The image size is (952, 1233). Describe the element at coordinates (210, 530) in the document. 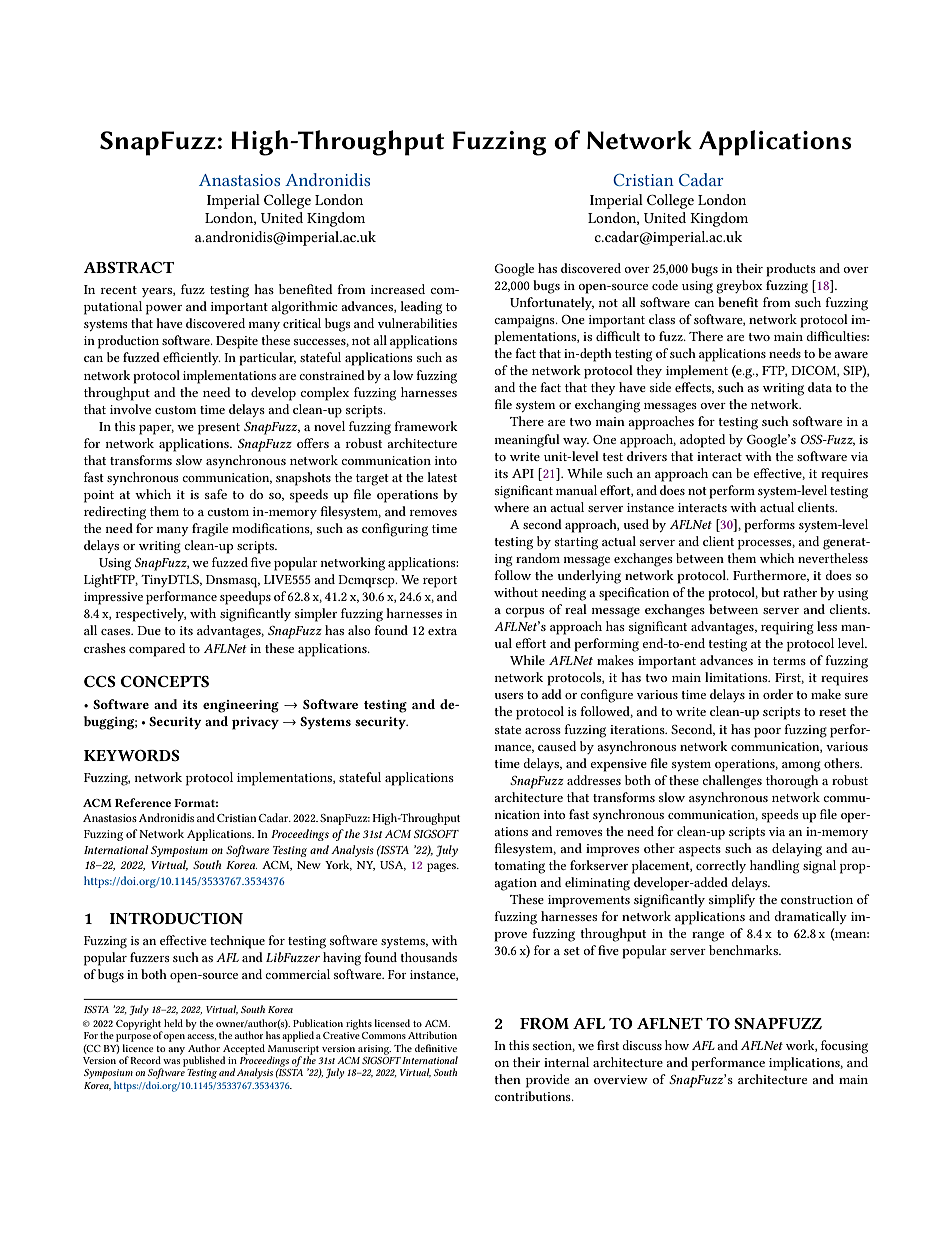

I see `fragile` at that location.
